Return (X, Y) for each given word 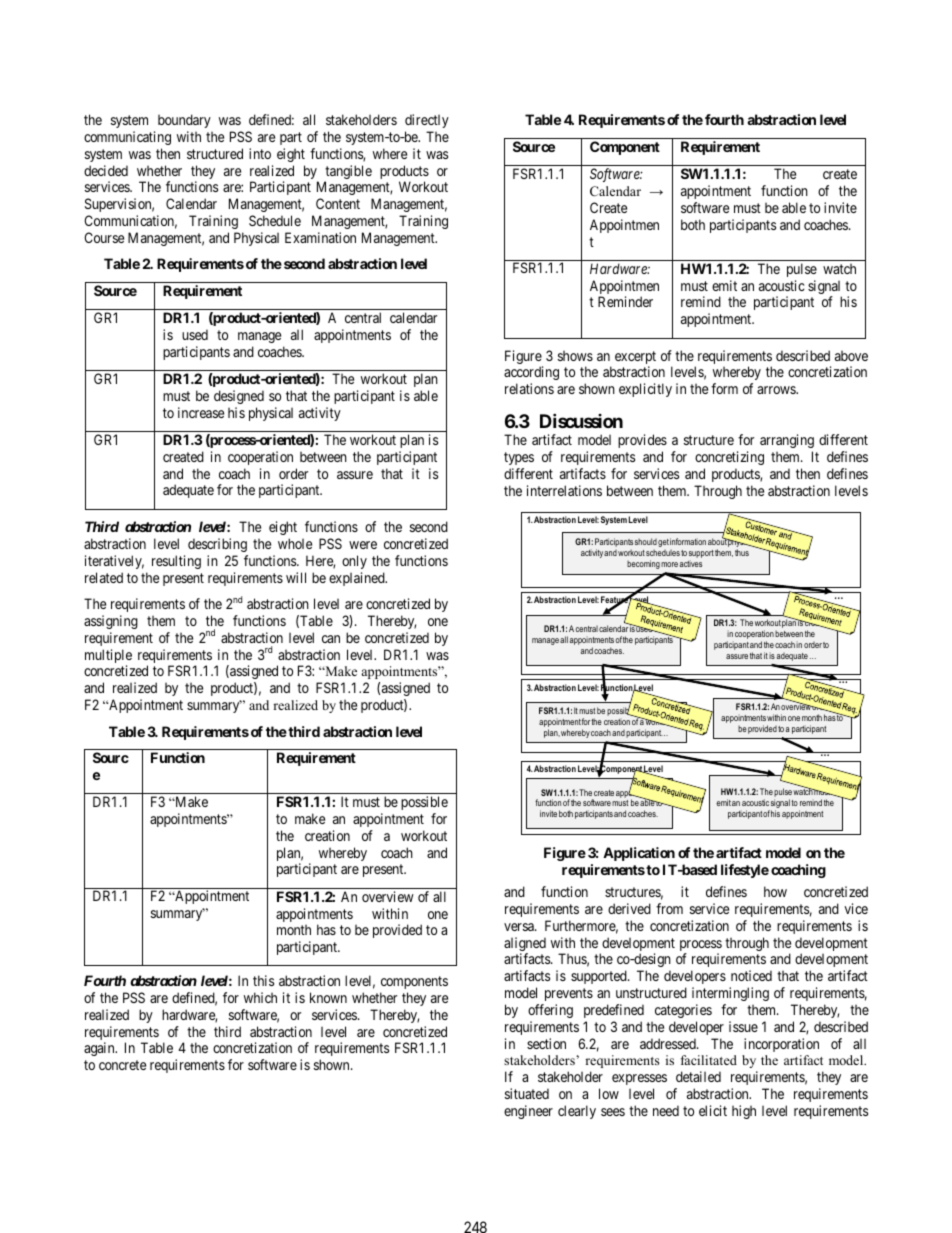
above (851, 356)
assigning (111, 622)
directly (427, 121)
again (100, 1049)
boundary (184, 121)
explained (358, 579)
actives (691, 563)
